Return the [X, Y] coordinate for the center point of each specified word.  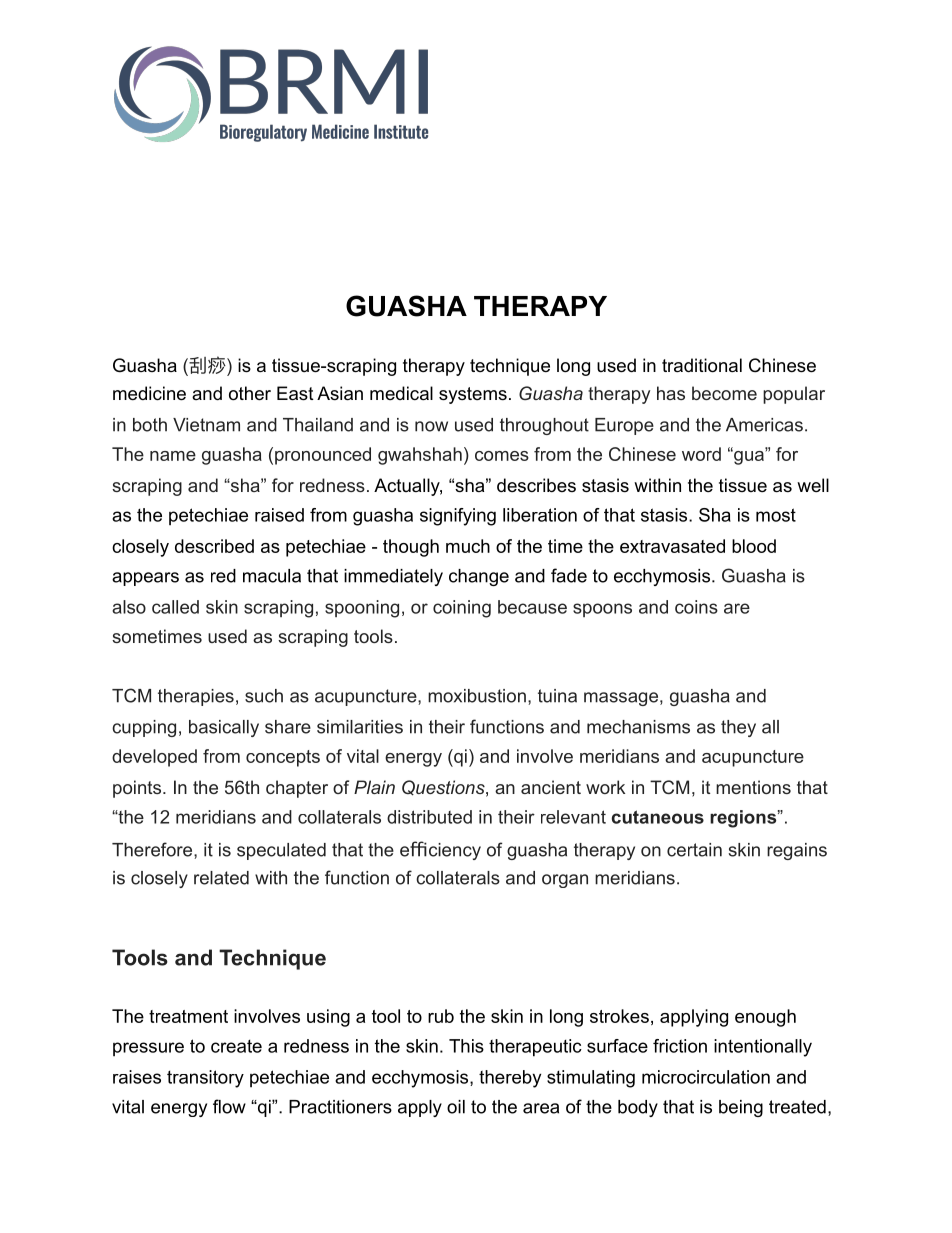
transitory [205, 1079]
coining [462, 609]
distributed [429, 817]
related [221, 878]
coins [696, 607]
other [250, 393]
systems [473, 395]
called [175, 607]
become [724, 393]
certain [694, 850]
